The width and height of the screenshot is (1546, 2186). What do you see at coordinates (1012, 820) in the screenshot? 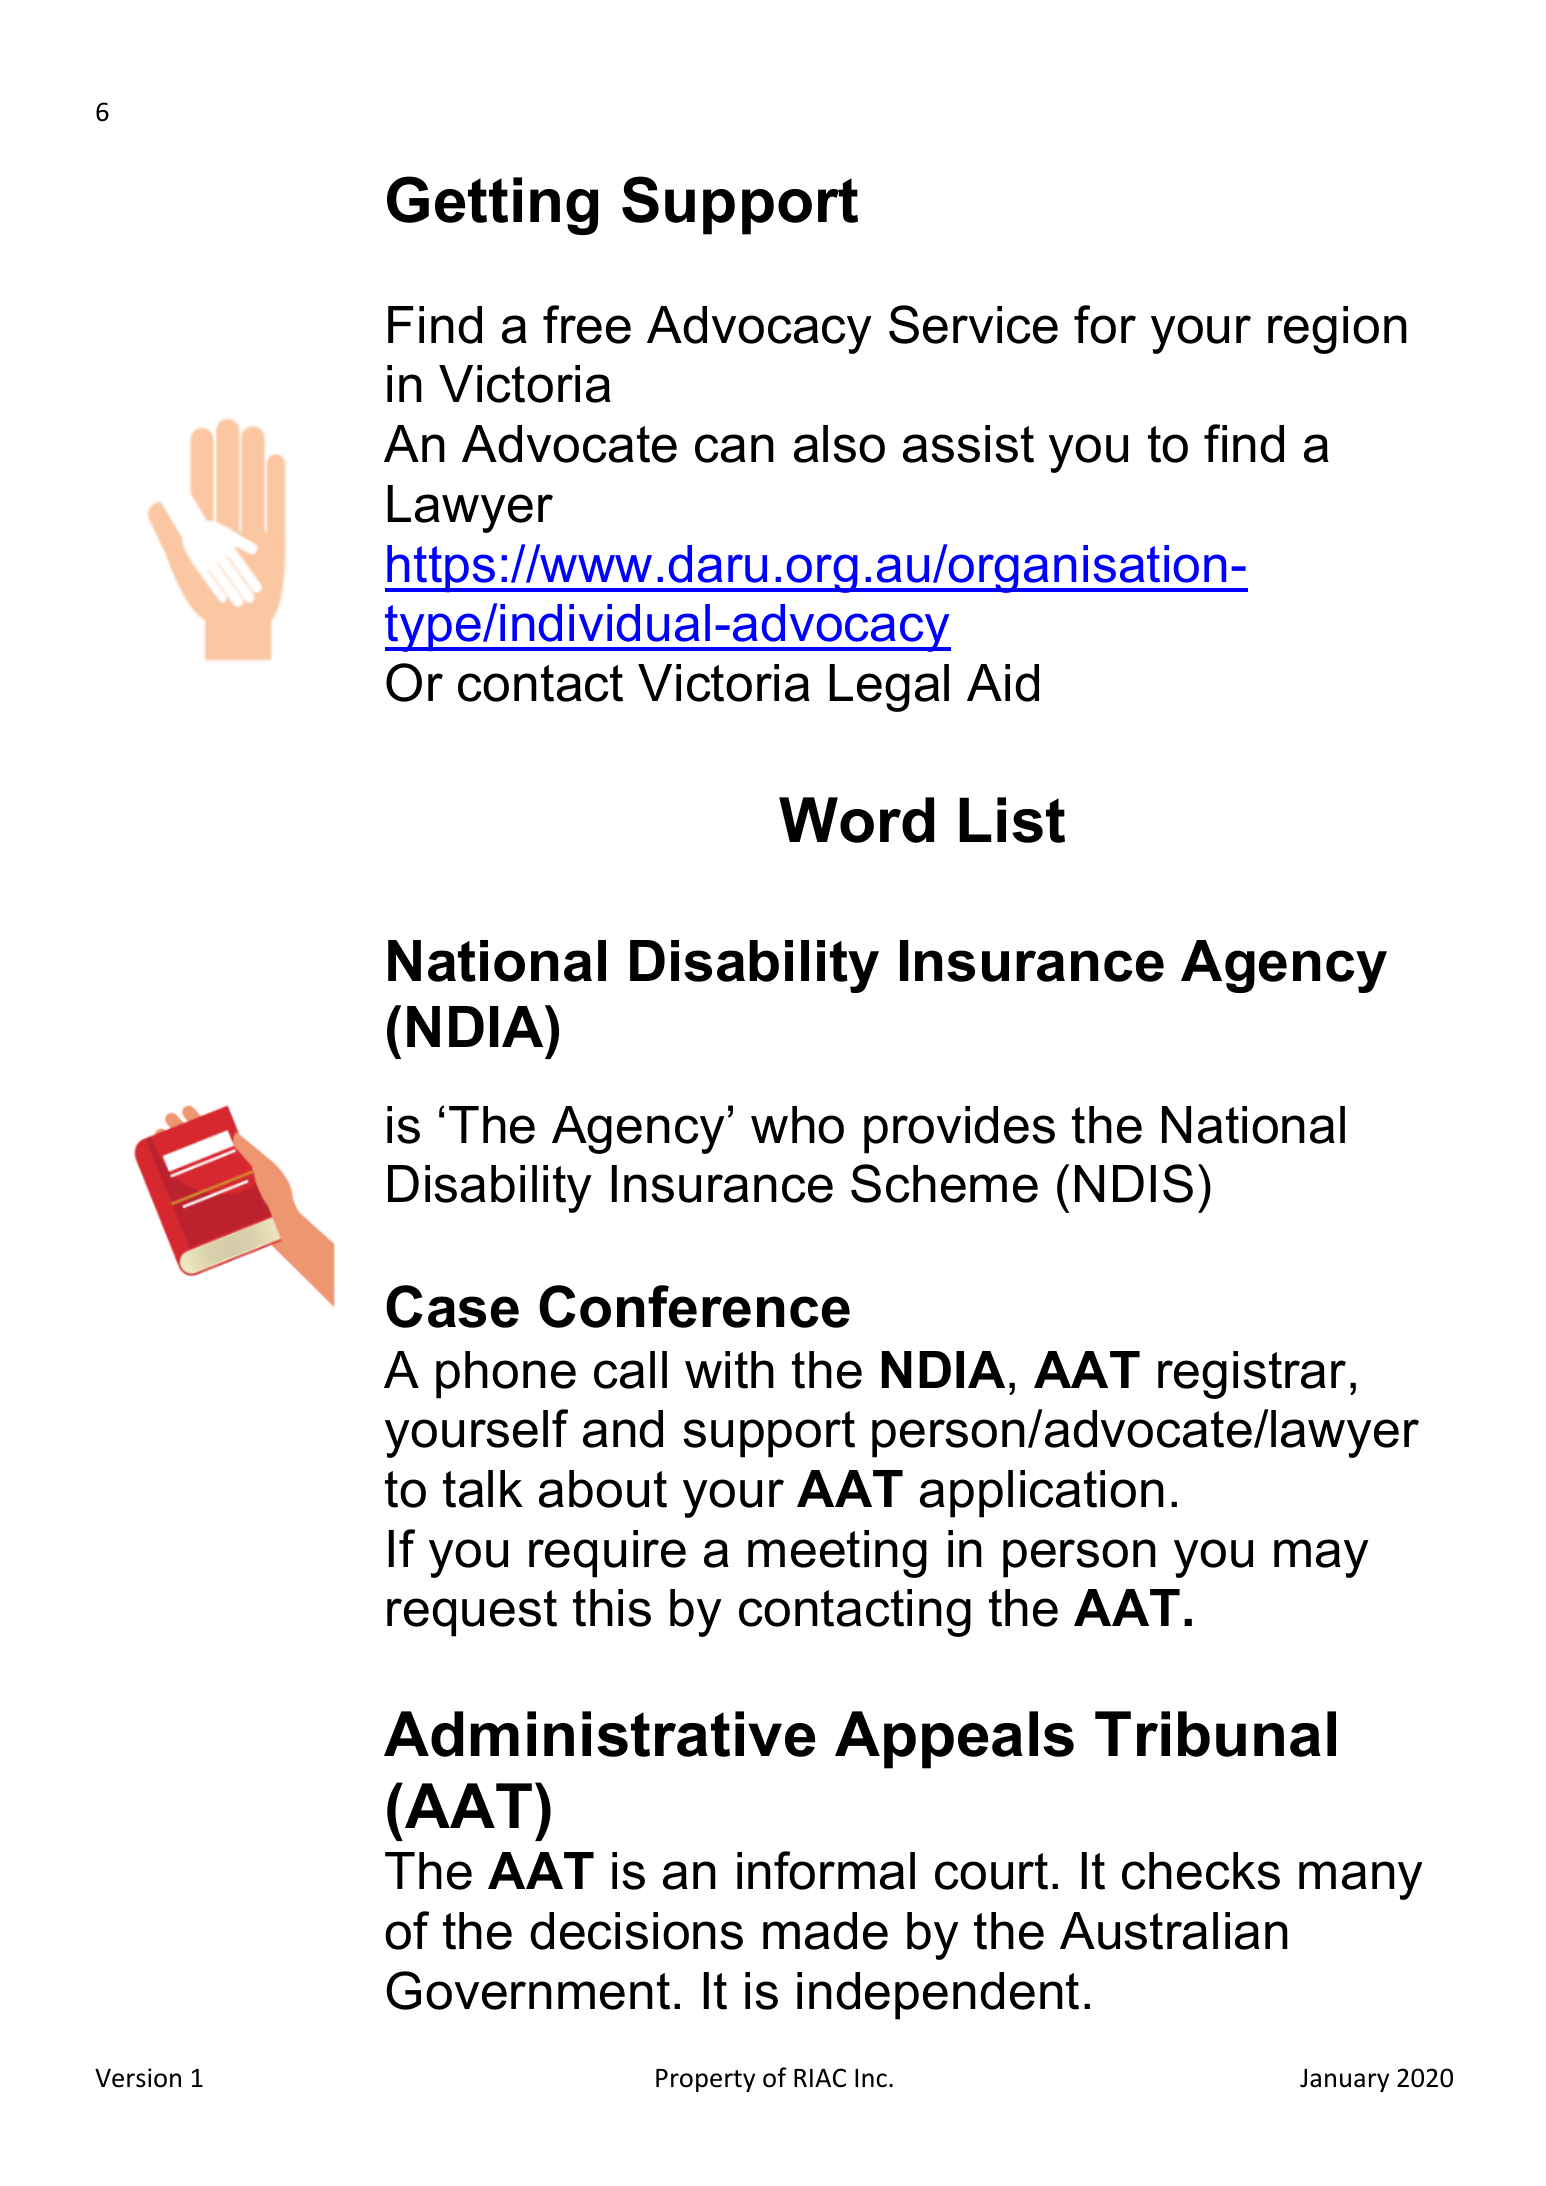
I see `List` at bounding box center [1012, 820].
